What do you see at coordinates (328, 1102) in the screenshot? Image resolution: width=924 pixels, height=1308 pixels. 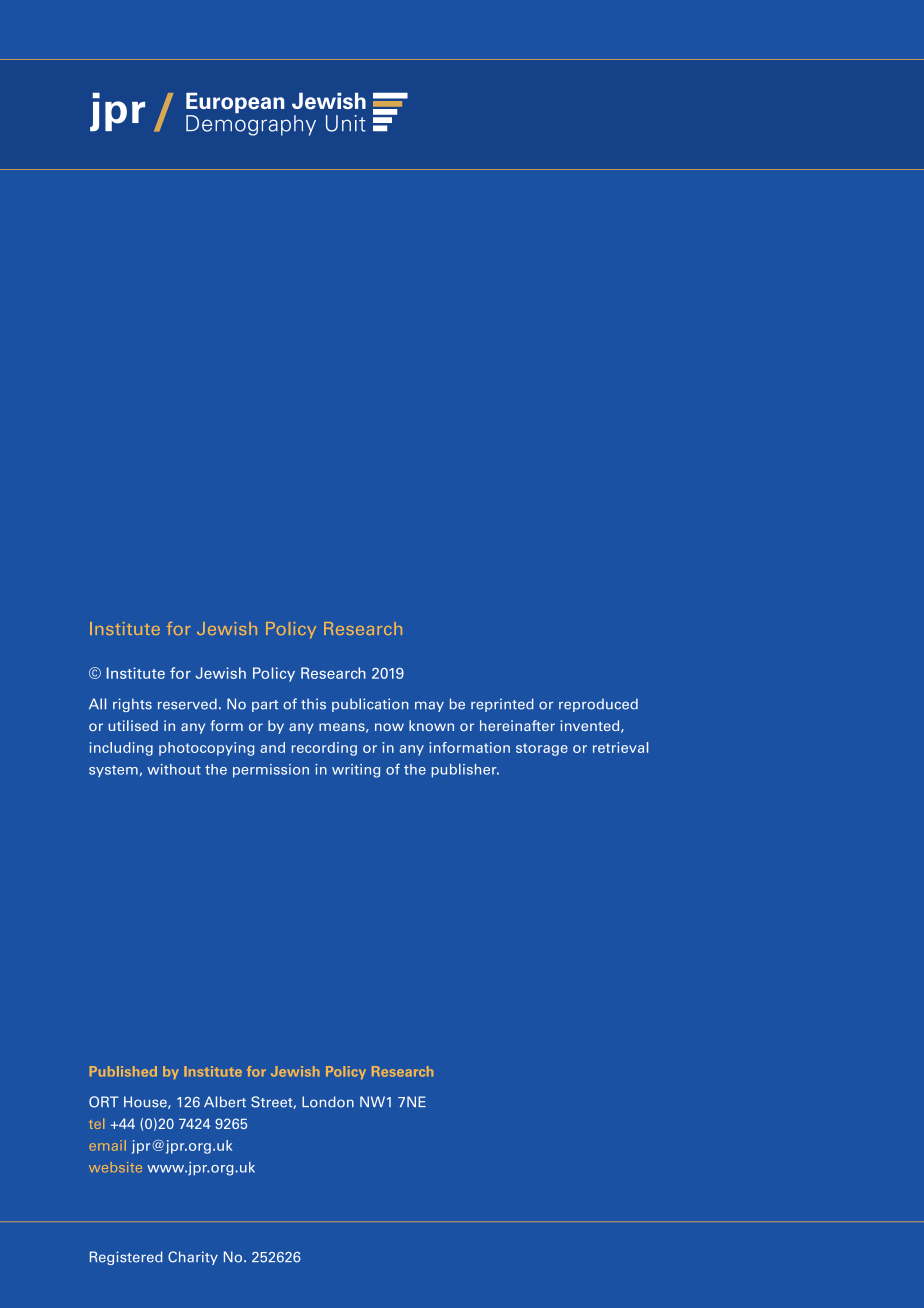 I see `London` at bounding box center [328, 1102].
